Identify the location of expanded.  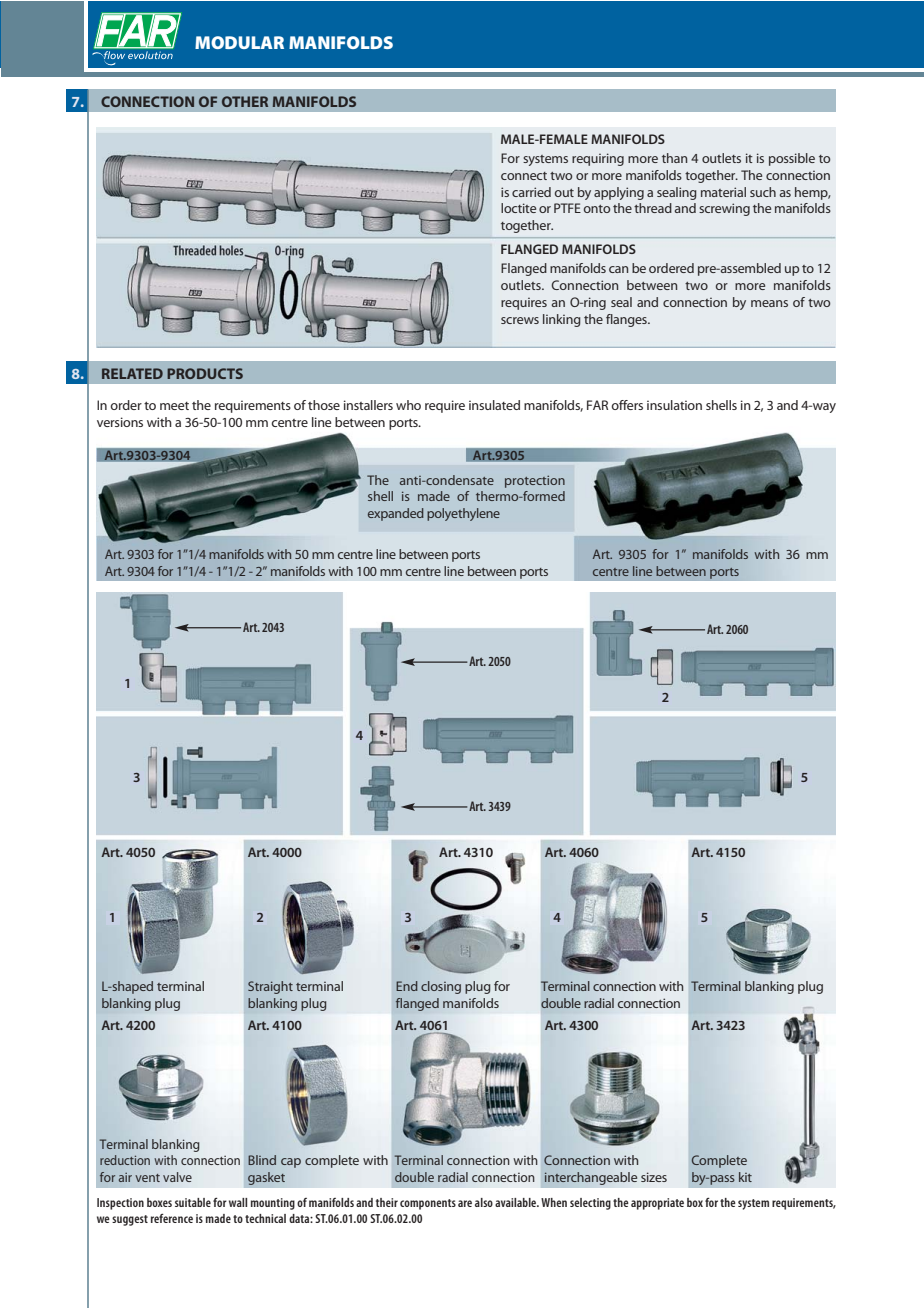
(396, 514).
